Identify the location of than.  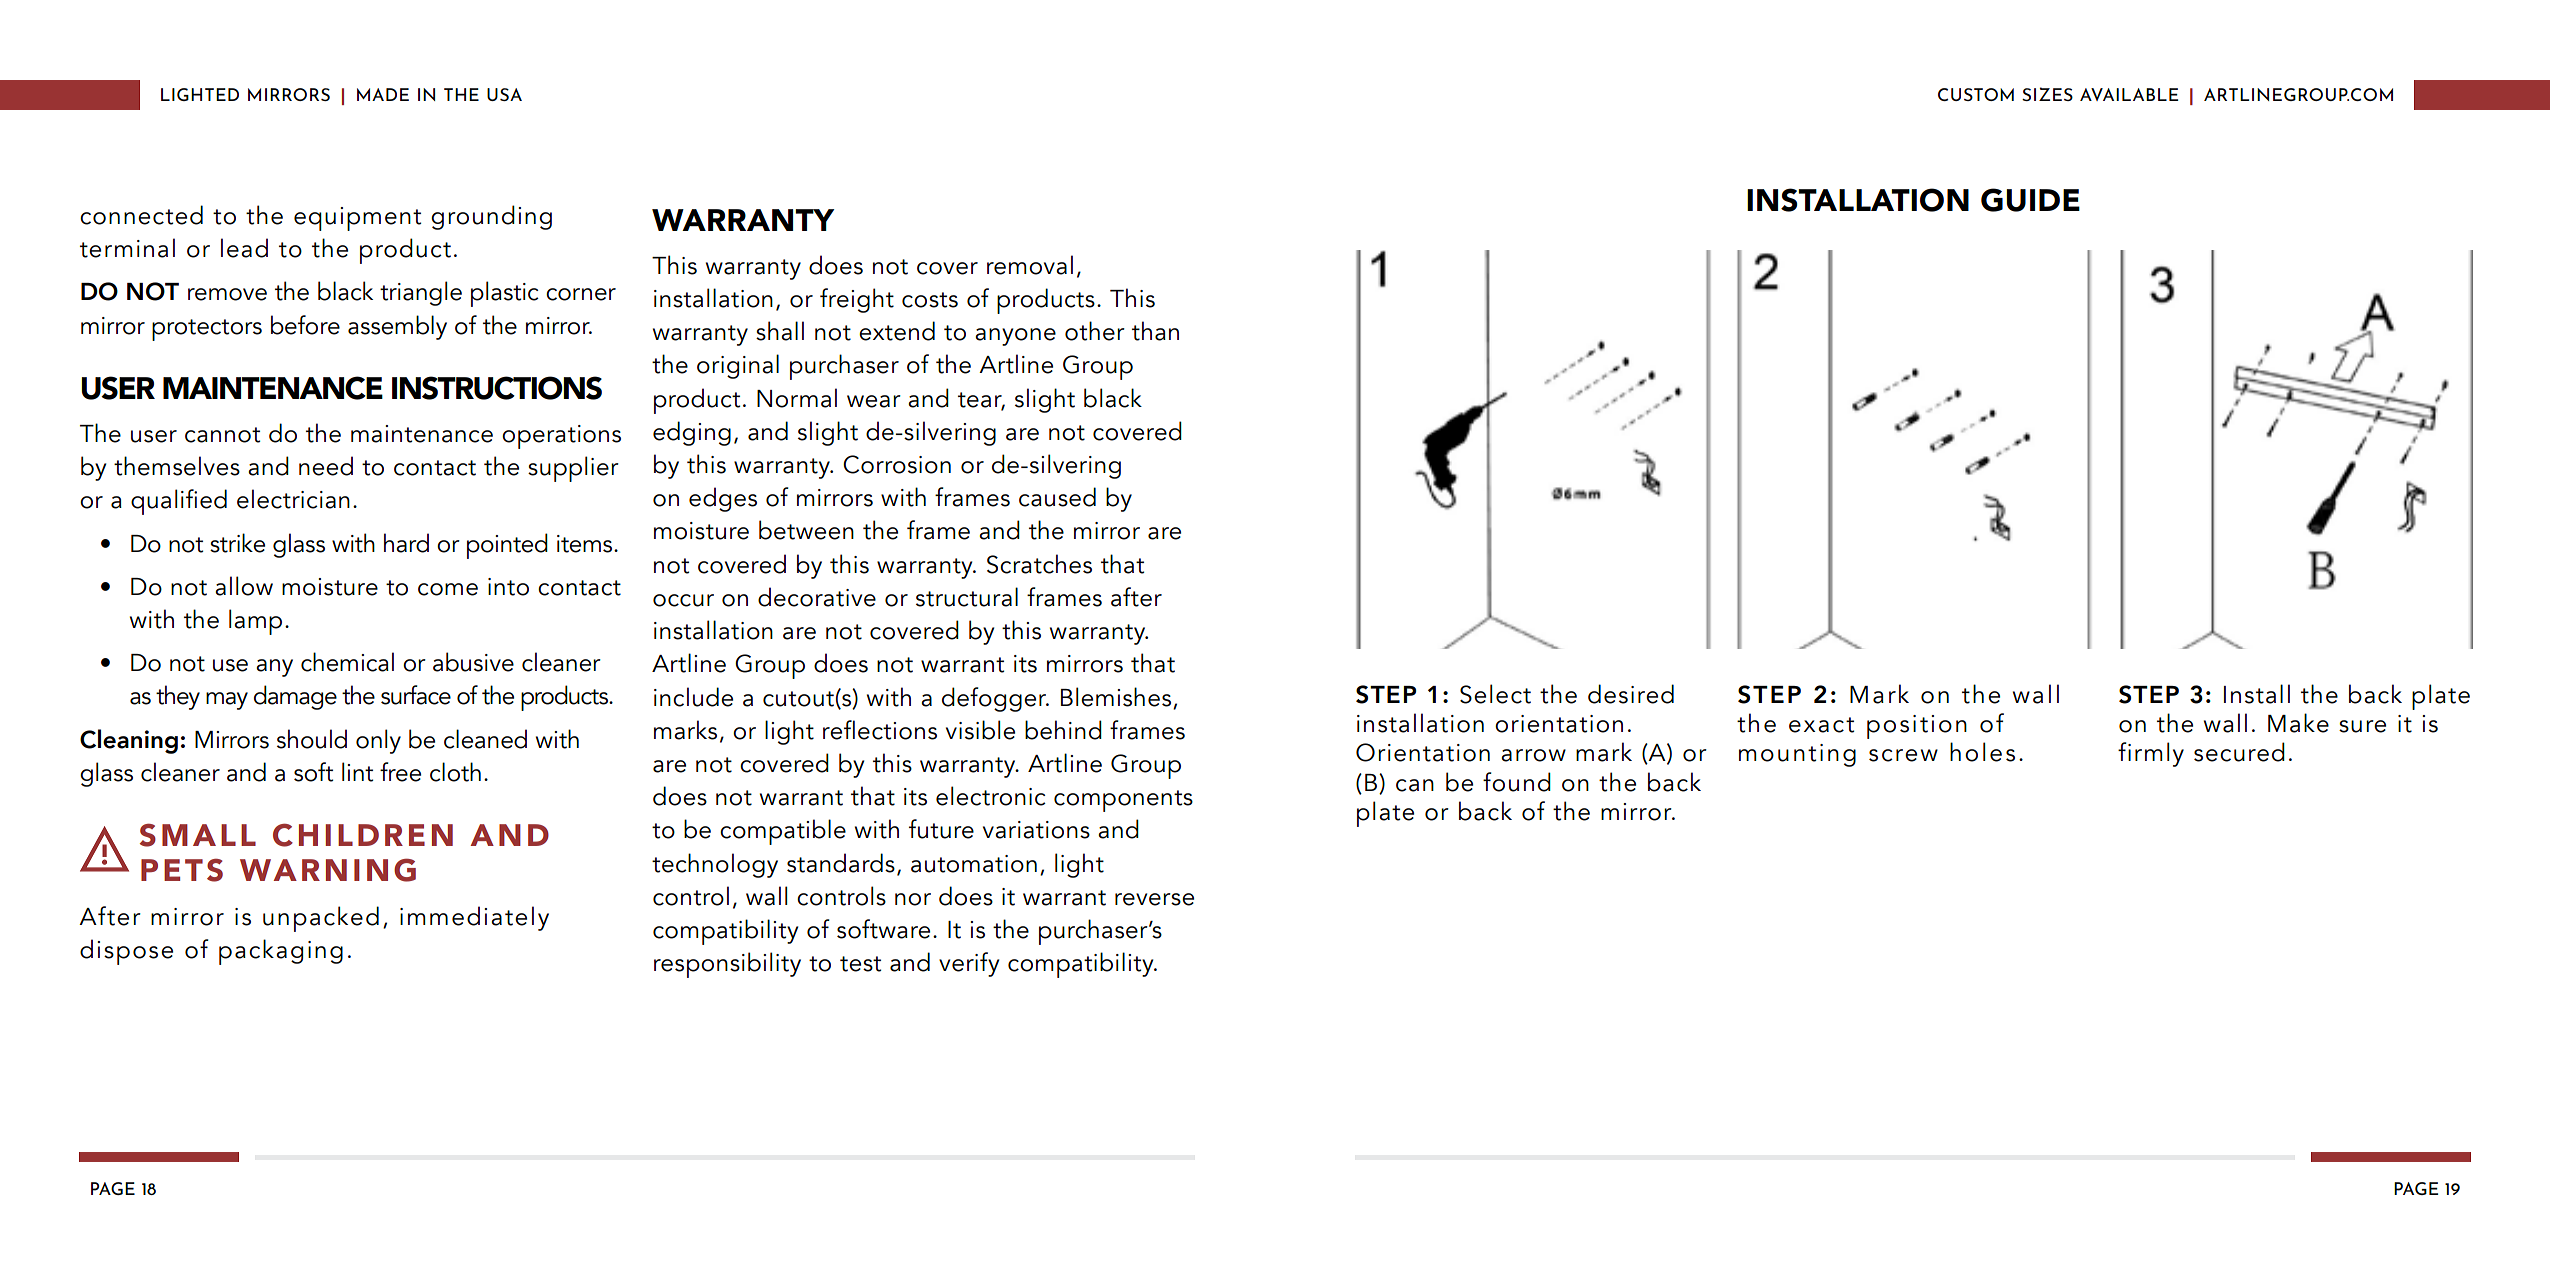
(1155, 331).
